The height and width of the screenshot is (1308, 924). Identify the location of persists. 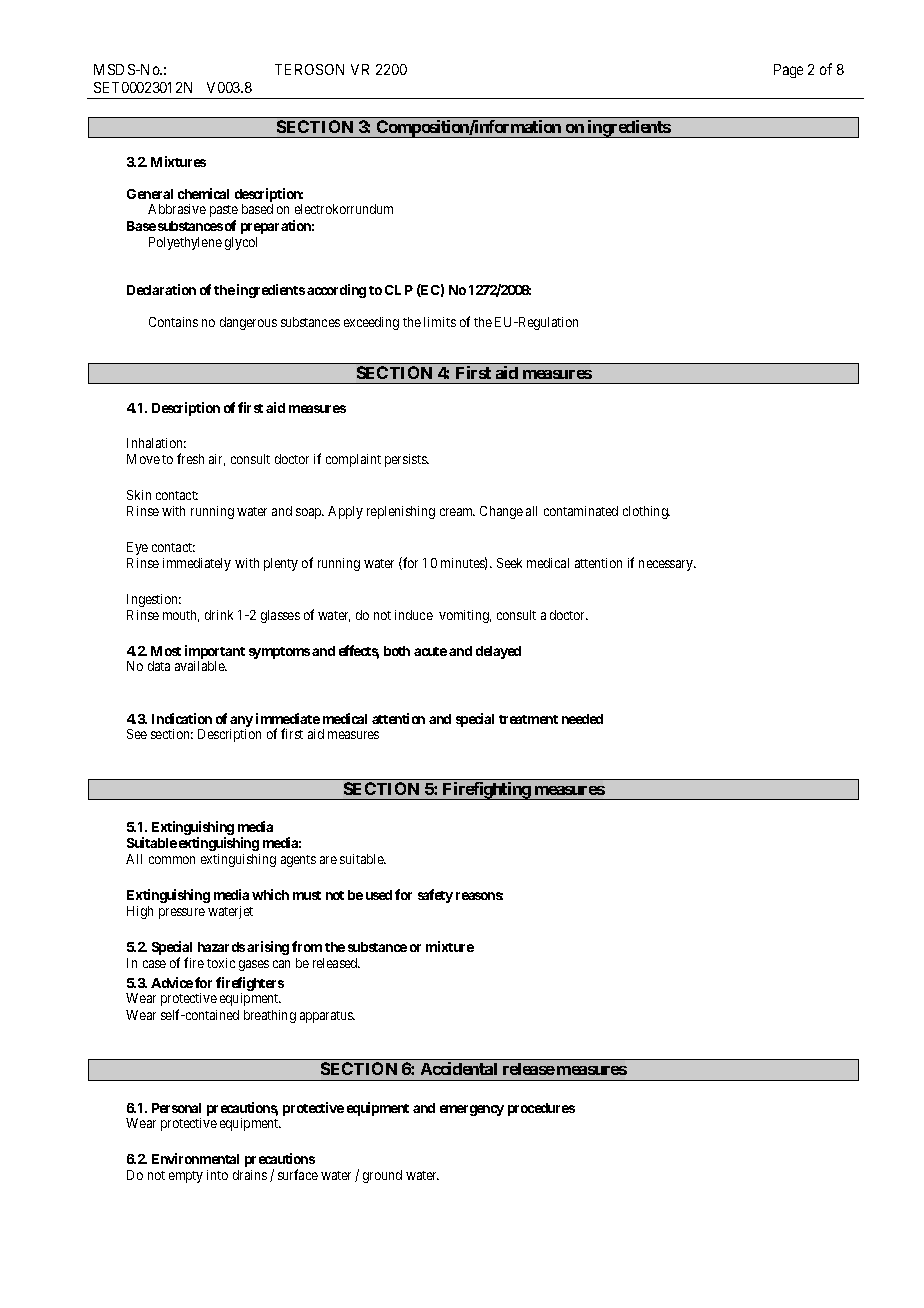
(407, 460).
